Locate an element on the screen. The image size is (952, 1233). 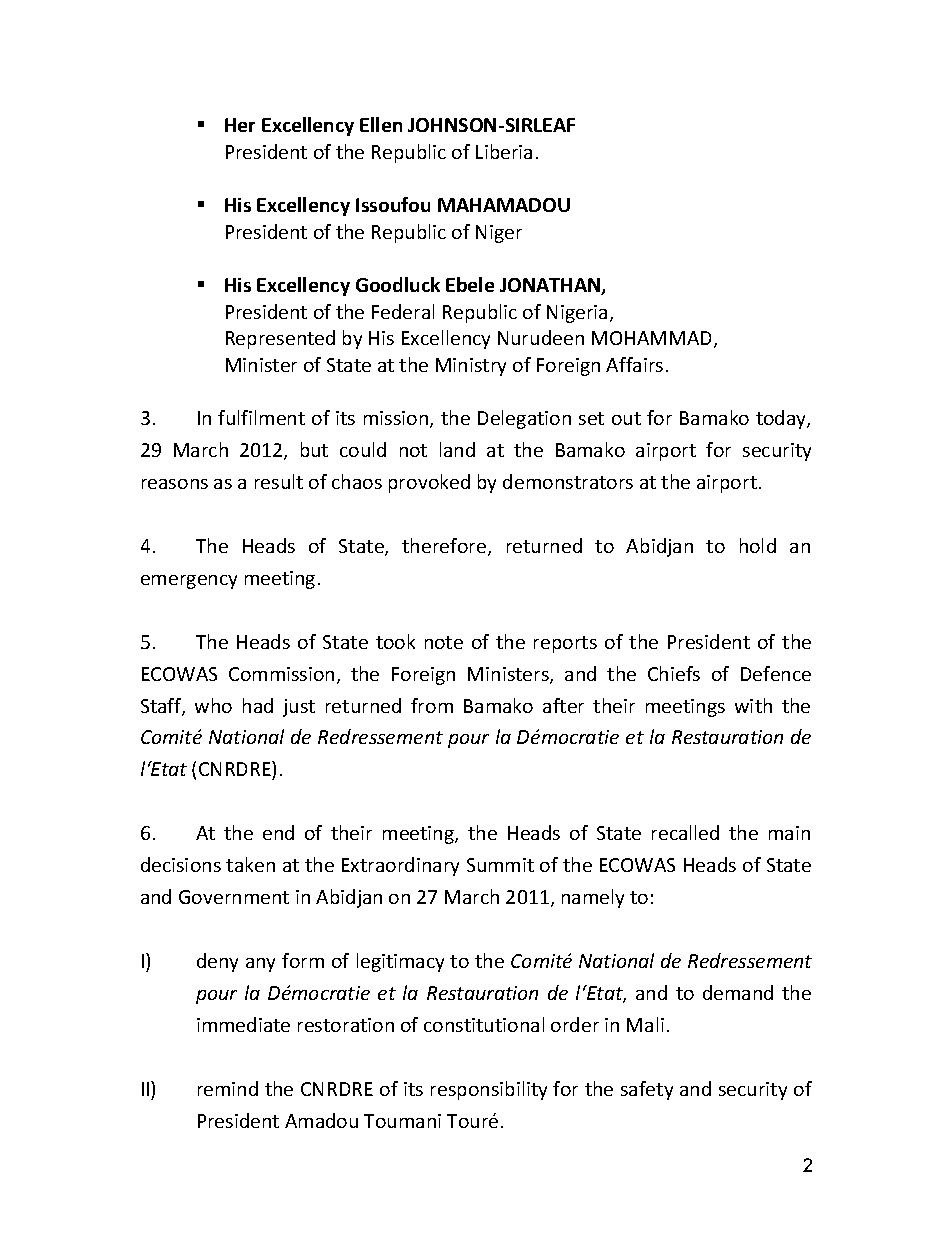
Goodluck is located at coordinates (398, 284).
